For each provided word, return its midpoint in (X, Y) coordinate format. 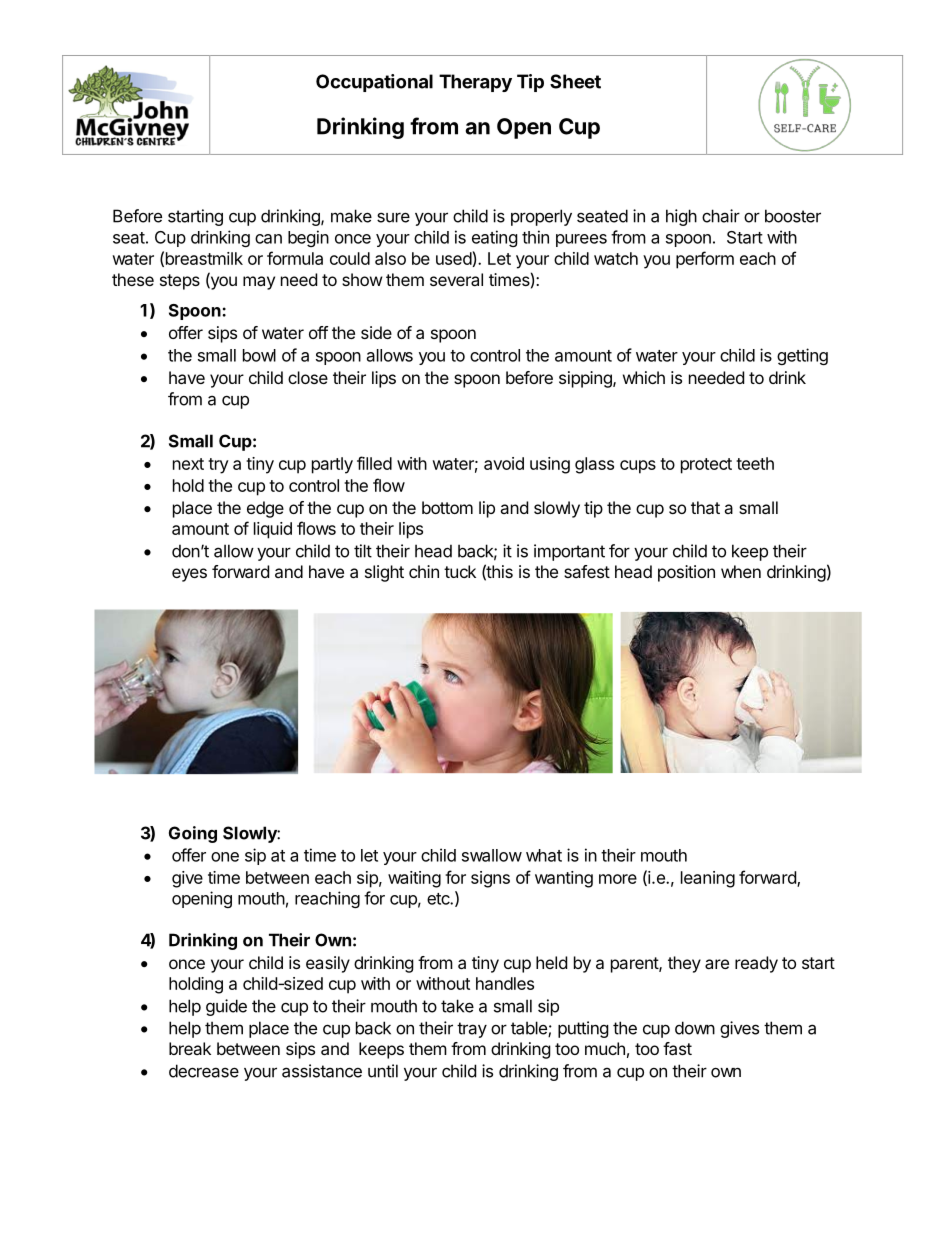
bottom (447, 507)
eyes (189, 575)
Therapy (475, 83)
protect (706, 466)
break (190, 1048)
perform (705, 260)
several (456, 279)
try (218, 466)
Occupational (374, 83)
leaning (708, 879)
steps (180, 282)
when (741, 571)
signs (490, 879)
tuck (460, 571)
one (225, 857)
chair (721, 216)
